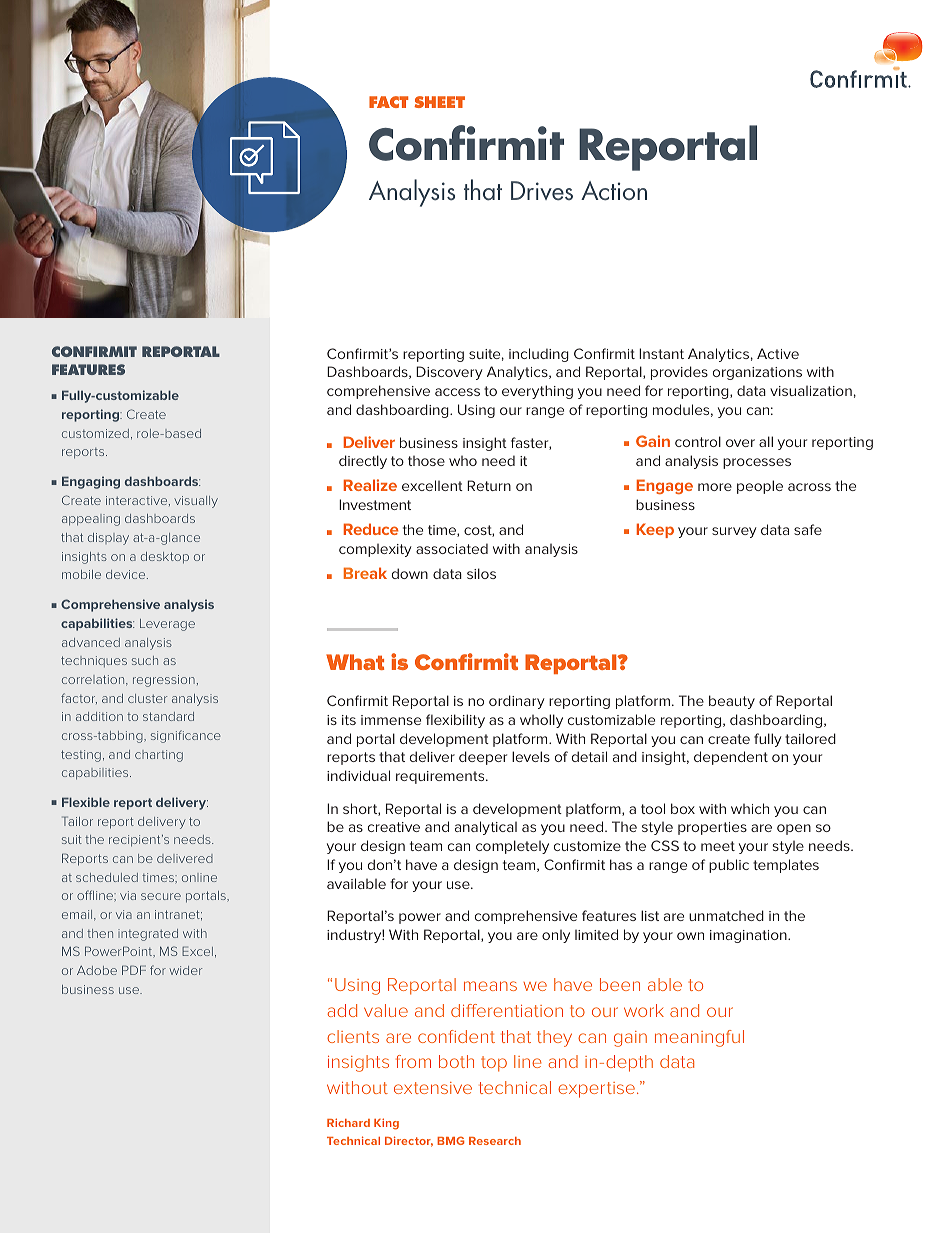 The image size is (952, 1233). Describe the element at coordinates (433, 1088) in the page. I see `extensive` at that location.
